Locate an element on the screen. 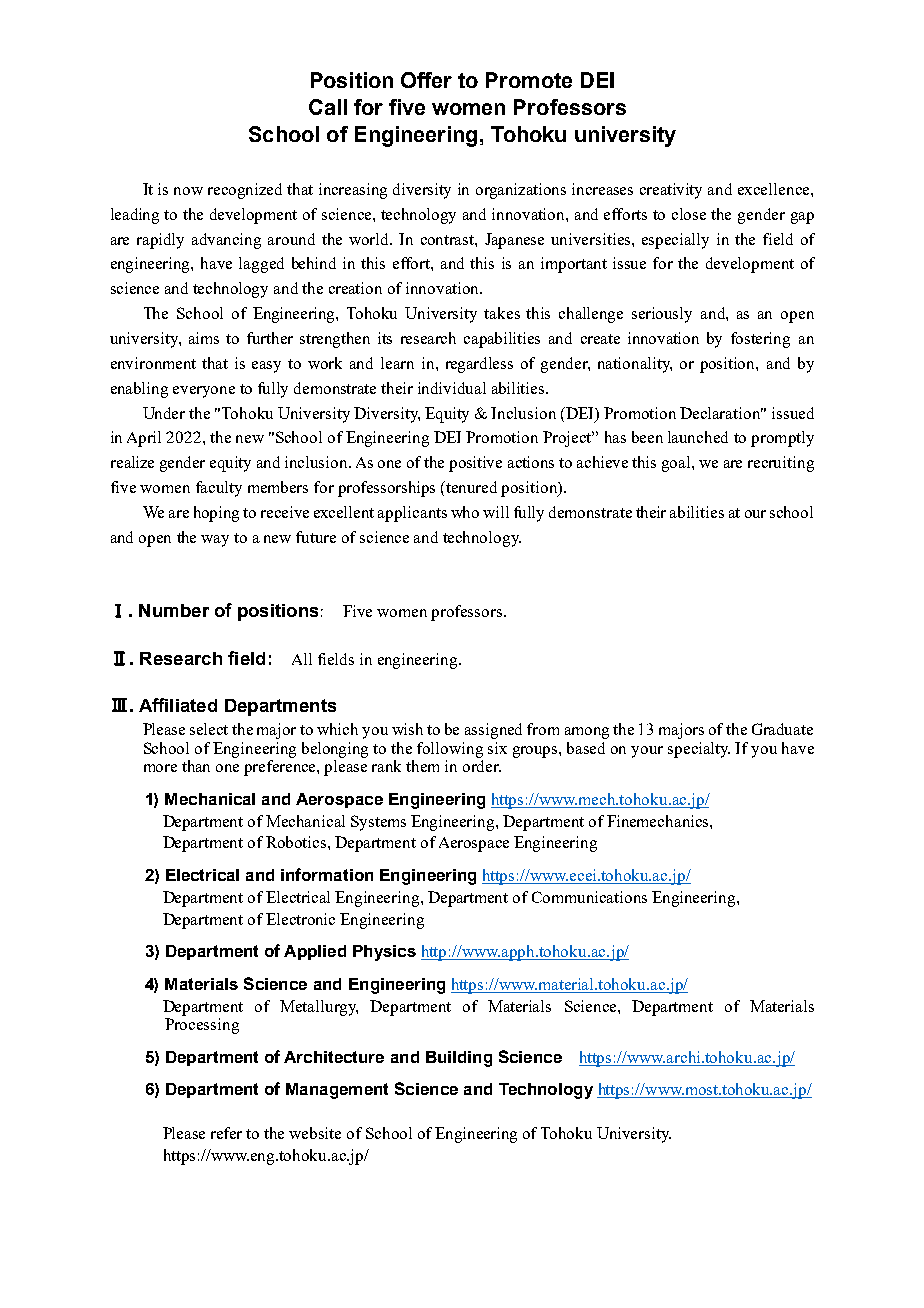 The height and width of the screenshot is (1308, 924). than is located at coordinates (196, 766).
